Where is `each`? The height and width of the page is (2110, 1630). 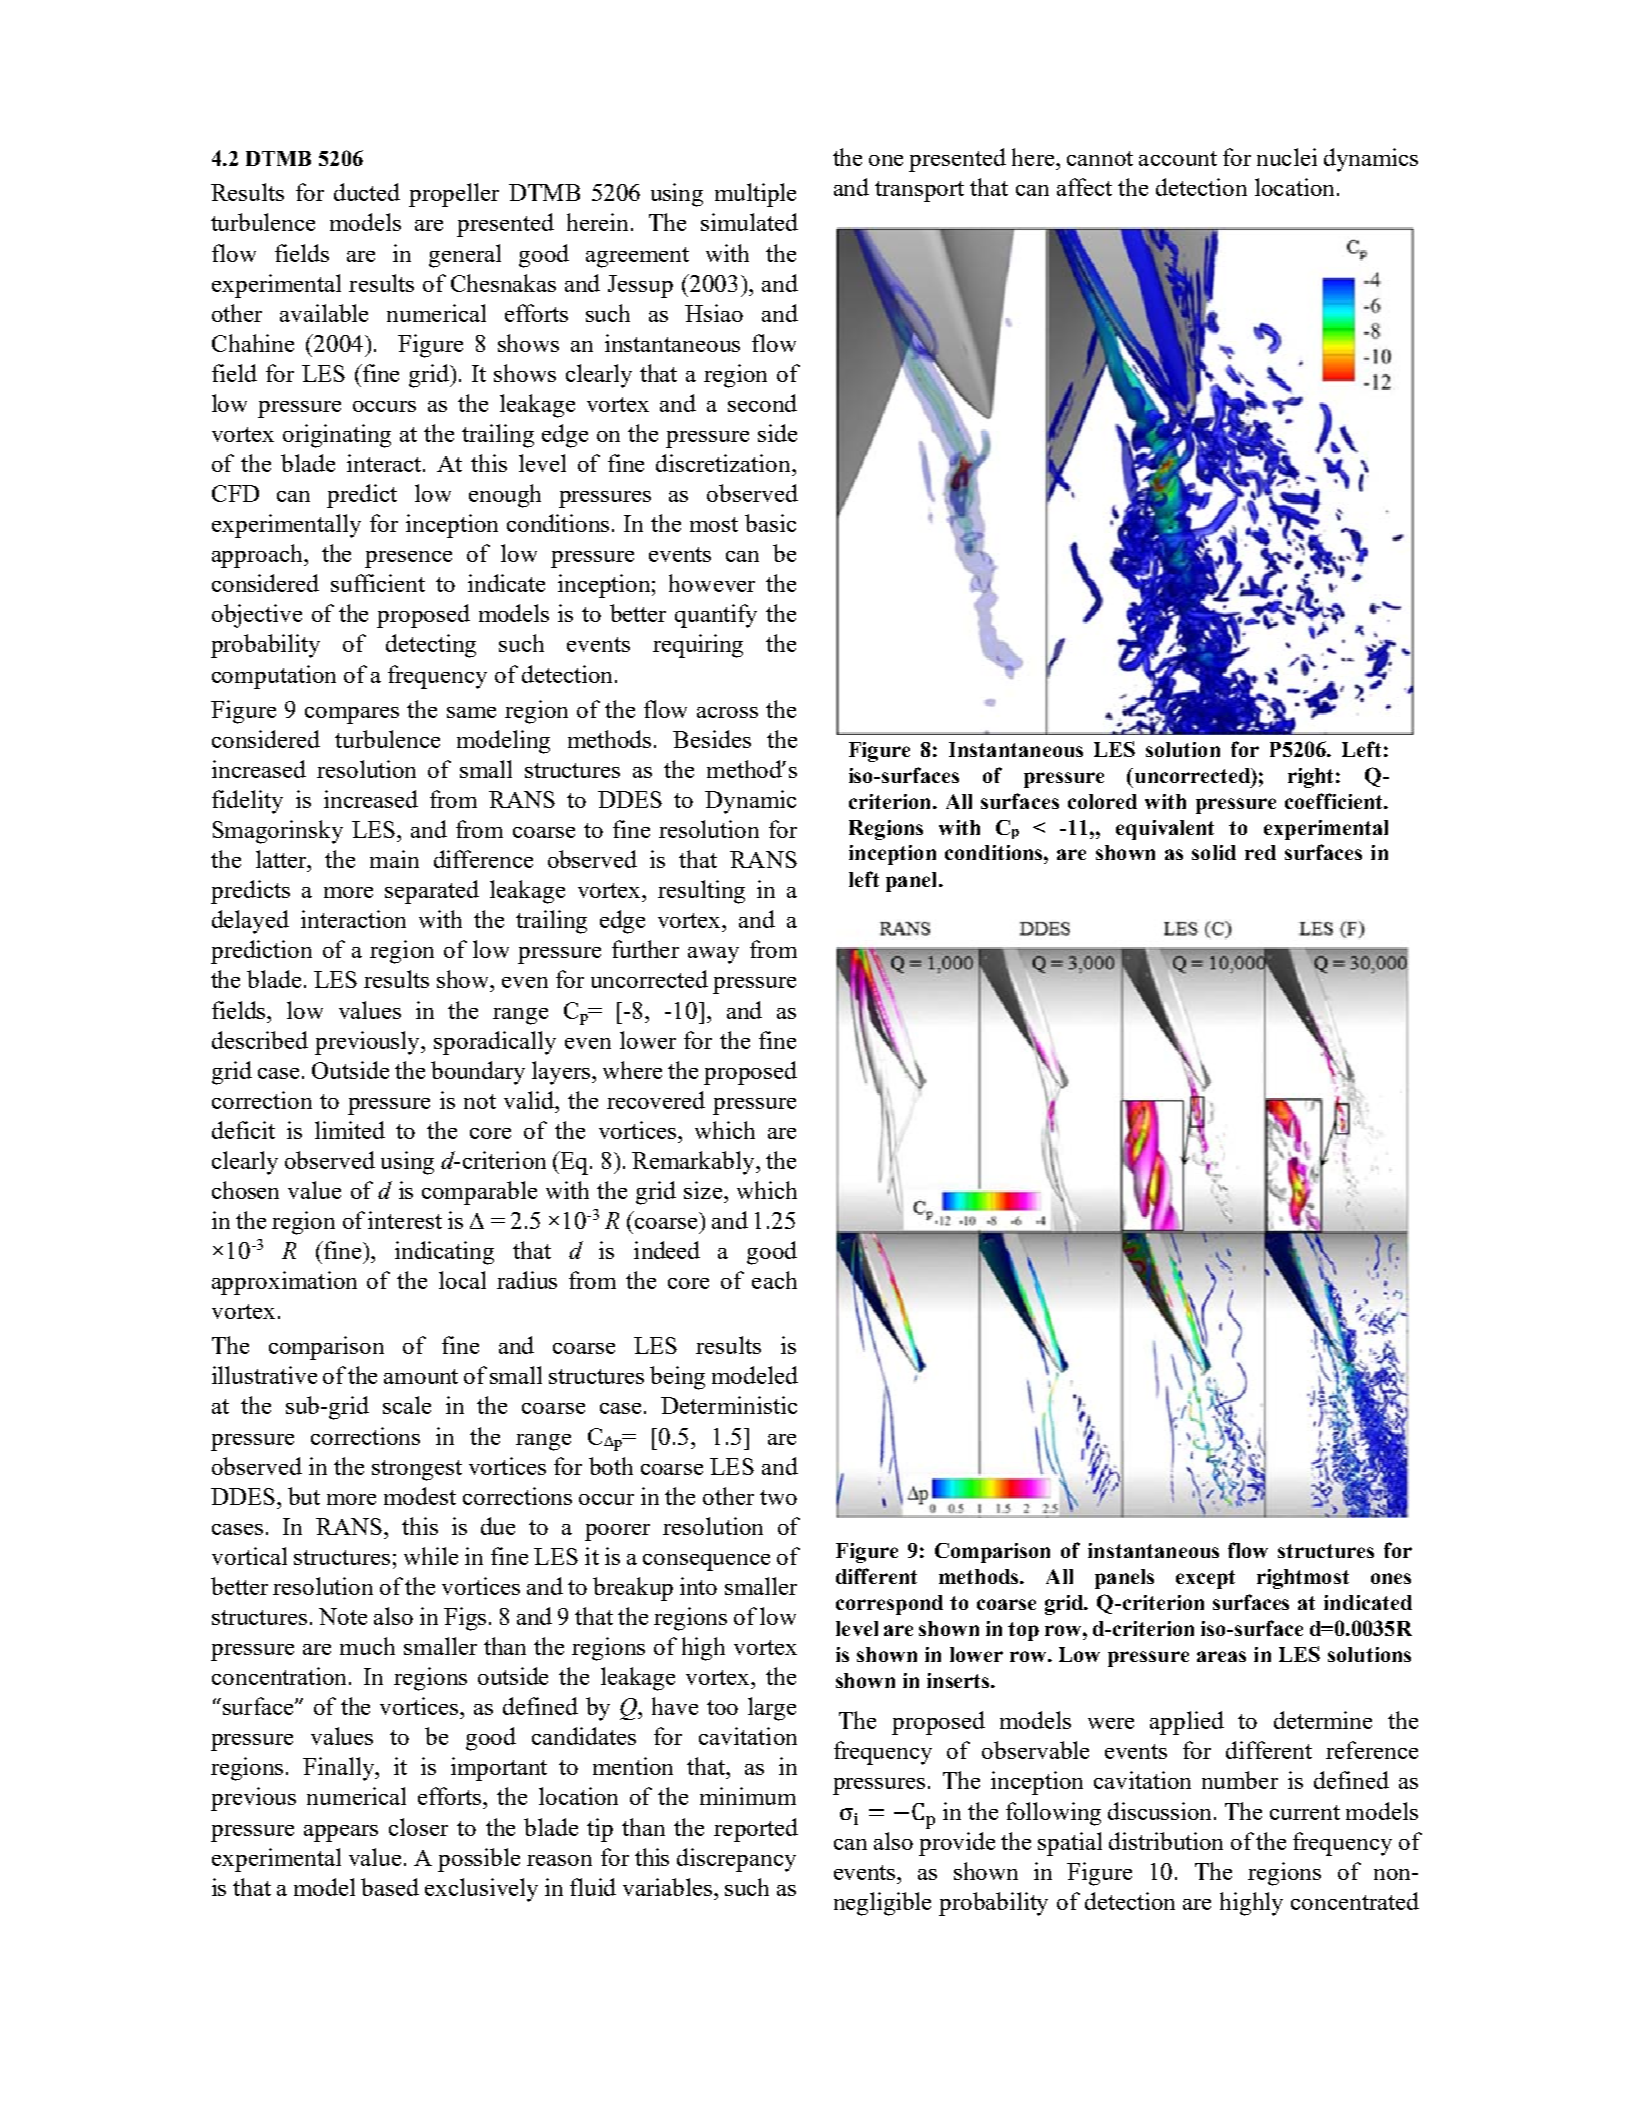 each is located at coordinates (774, 1280).
